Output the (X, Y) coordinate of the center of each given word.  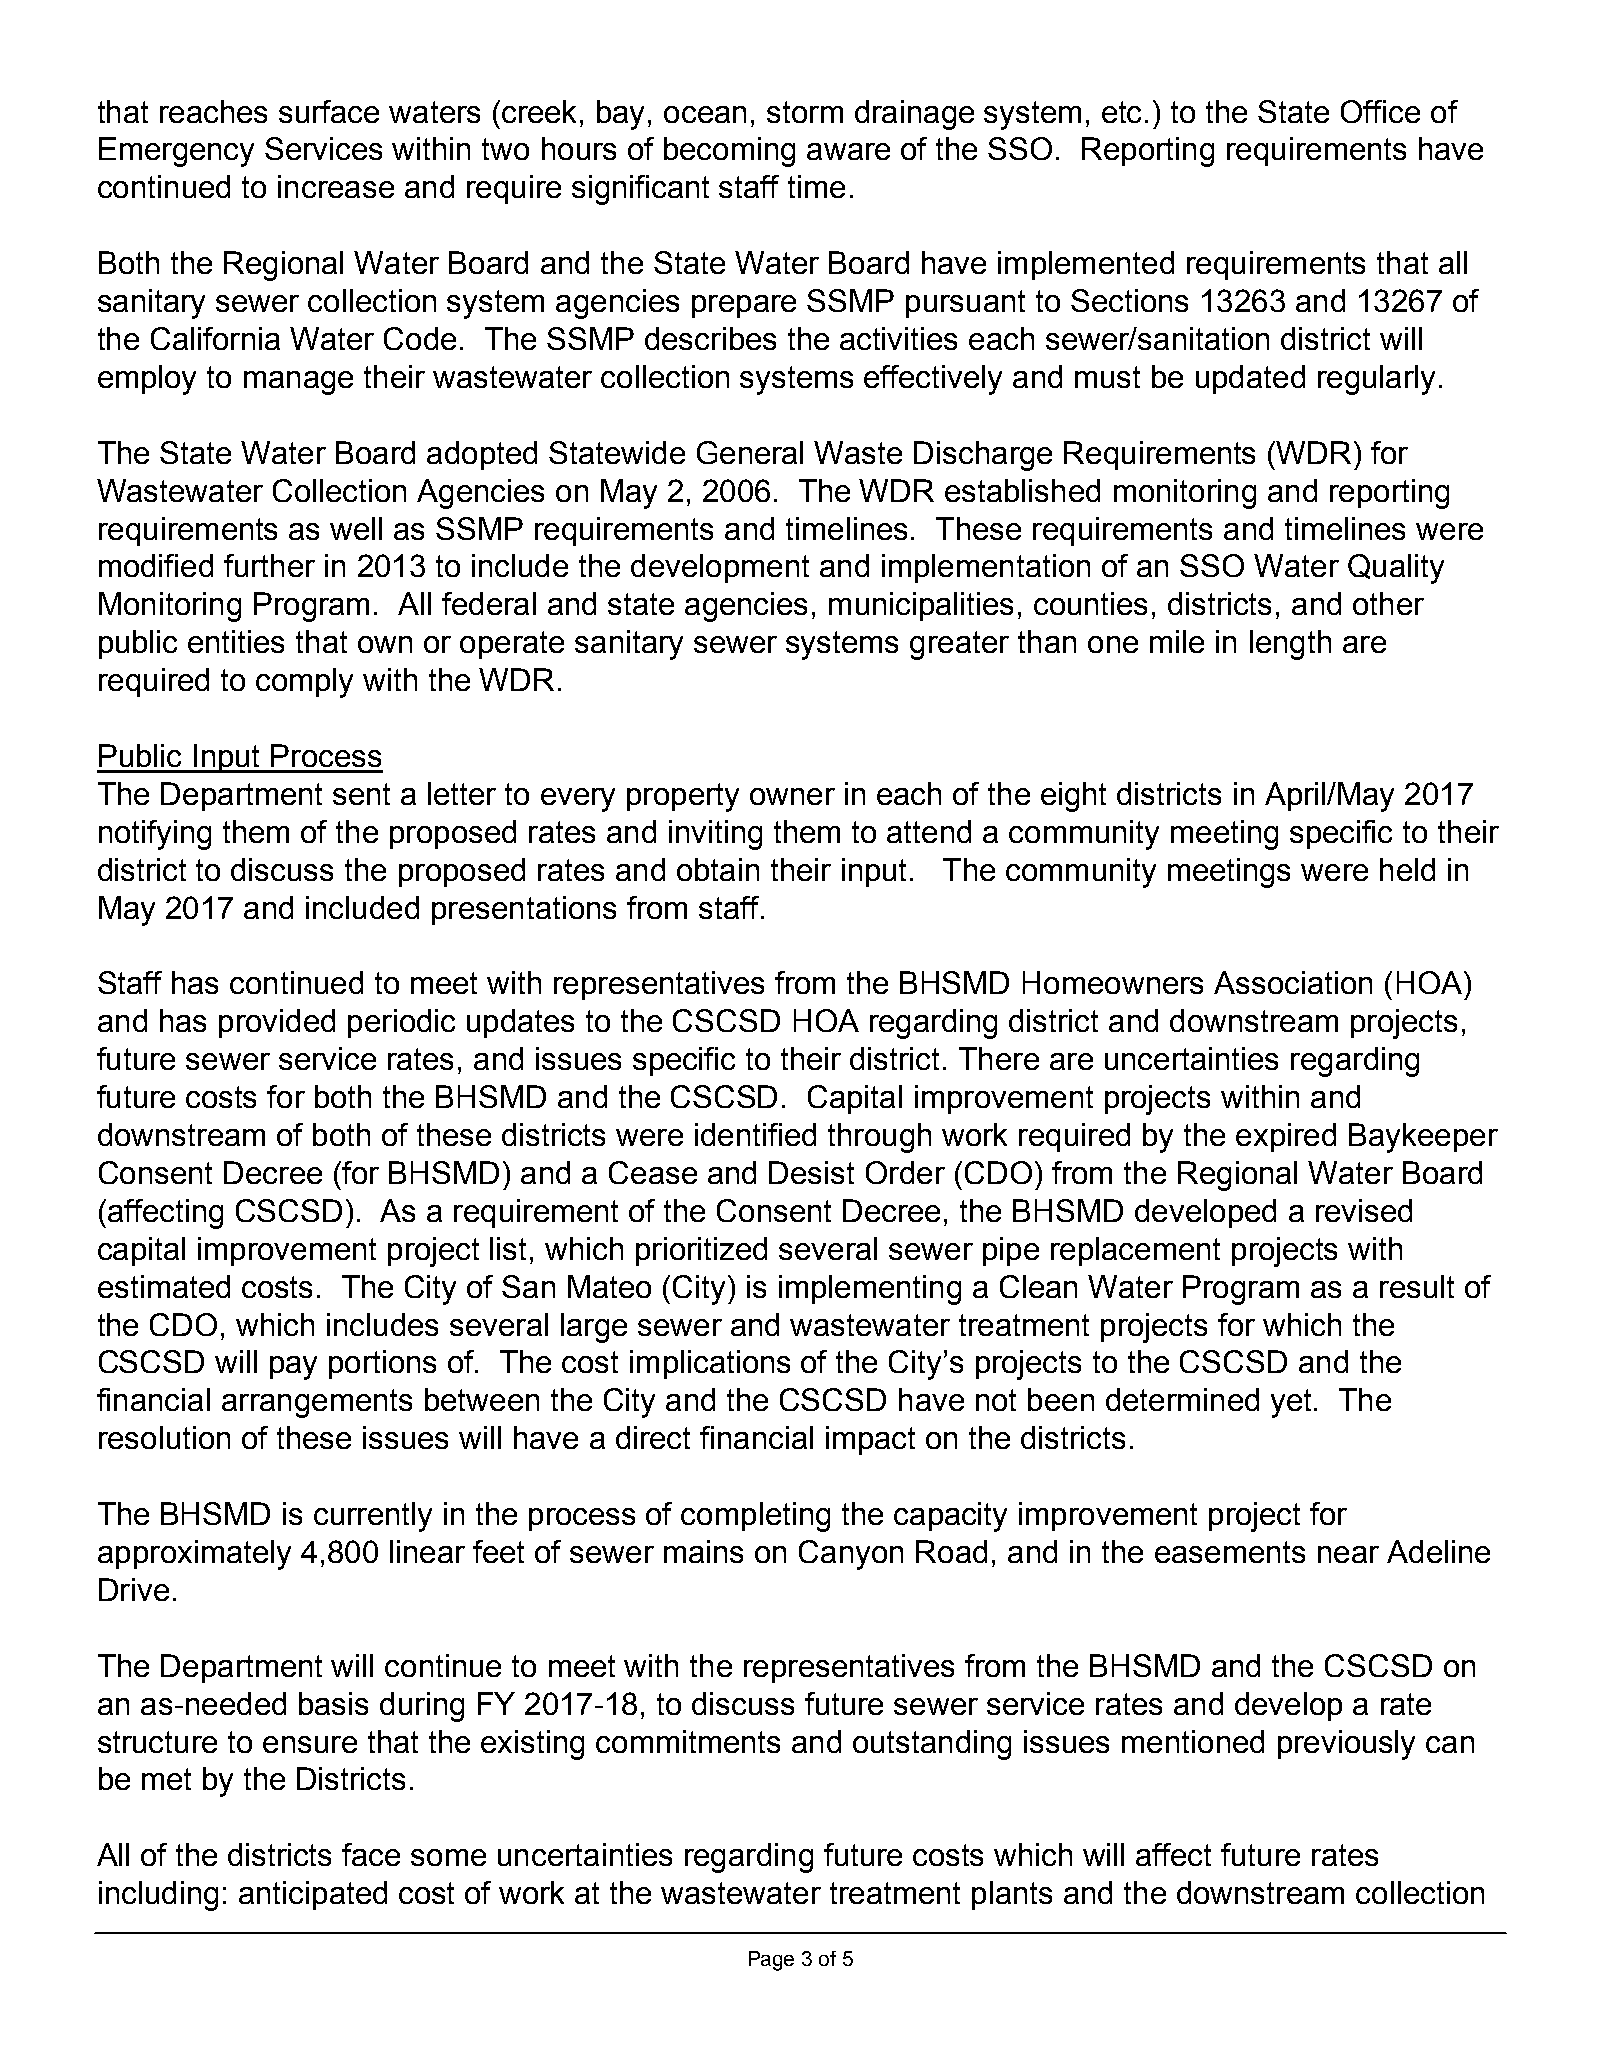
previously (1346, 1745)
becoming (729, 152)
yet (1293, 1403)
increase (336, 186)
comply (304, 683)
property (683, 797)
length (1290, 645)
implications (710, 1364)
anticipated (313, 1895)
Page (771, 1961)
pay (293, 1368)
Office (1380, 111)
